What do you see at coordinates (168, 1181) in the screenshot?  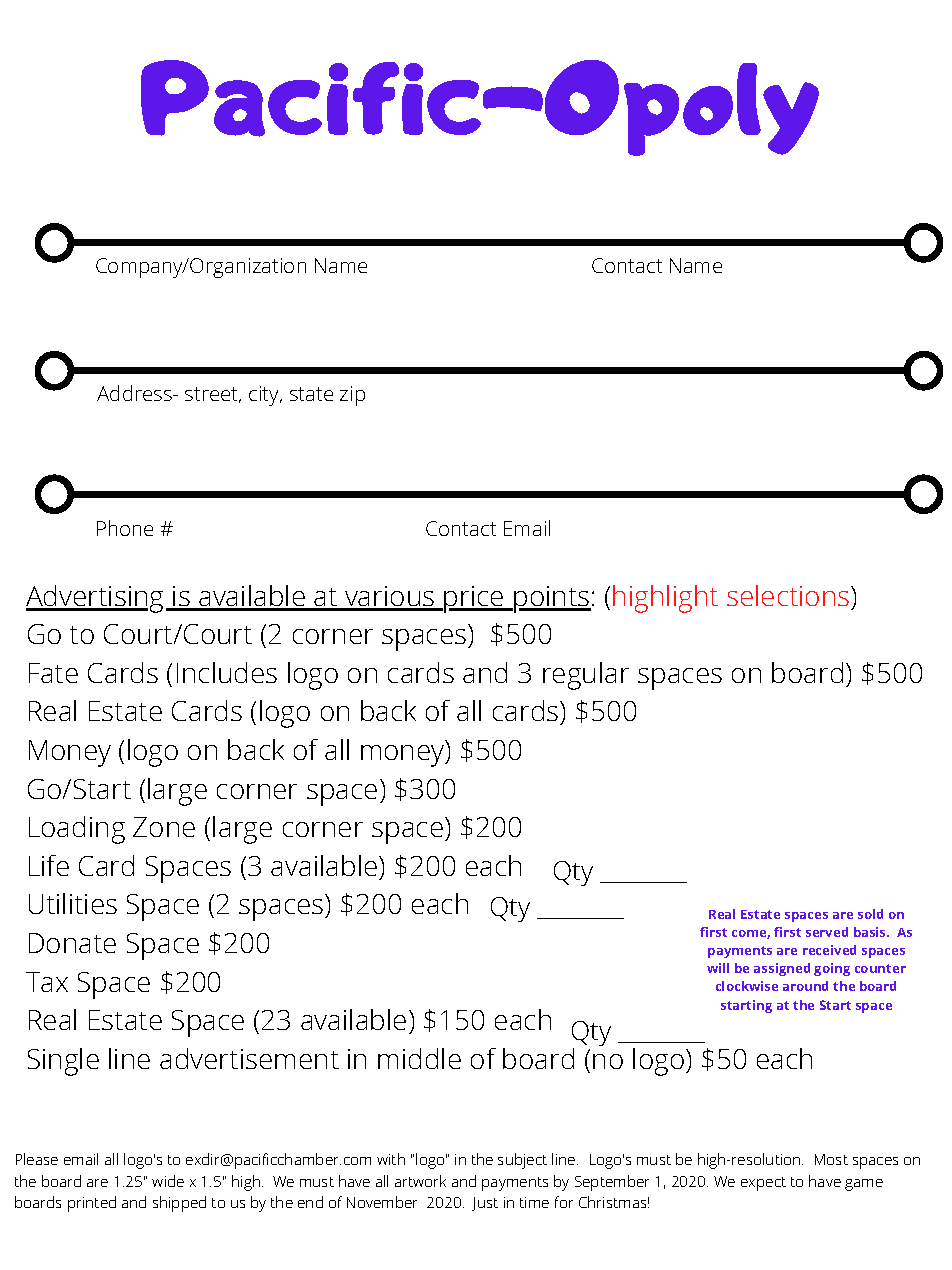 I see `wide` at bounding box center [168, 1181].
